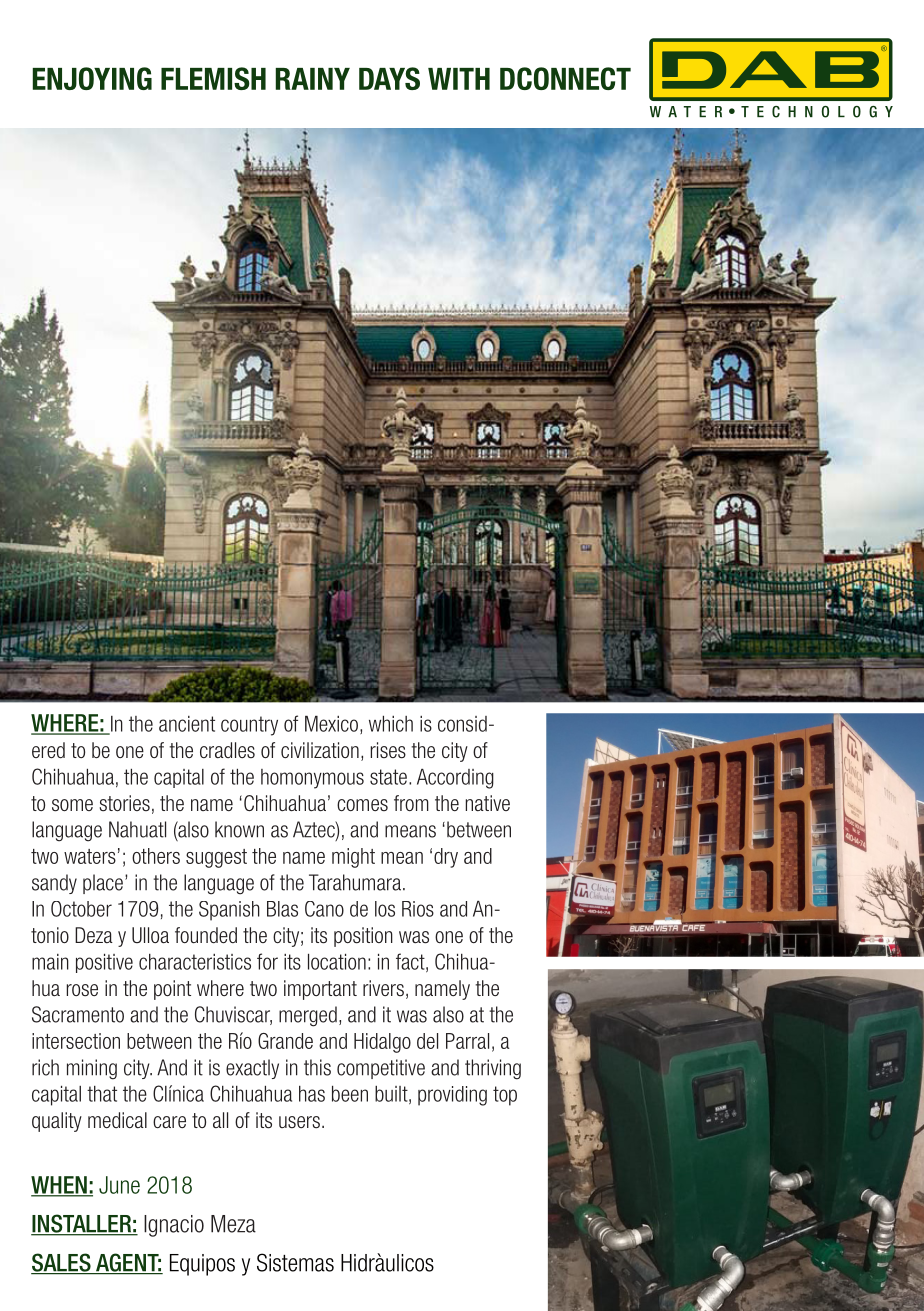  I want to click on WITH, so click(459, 79).
